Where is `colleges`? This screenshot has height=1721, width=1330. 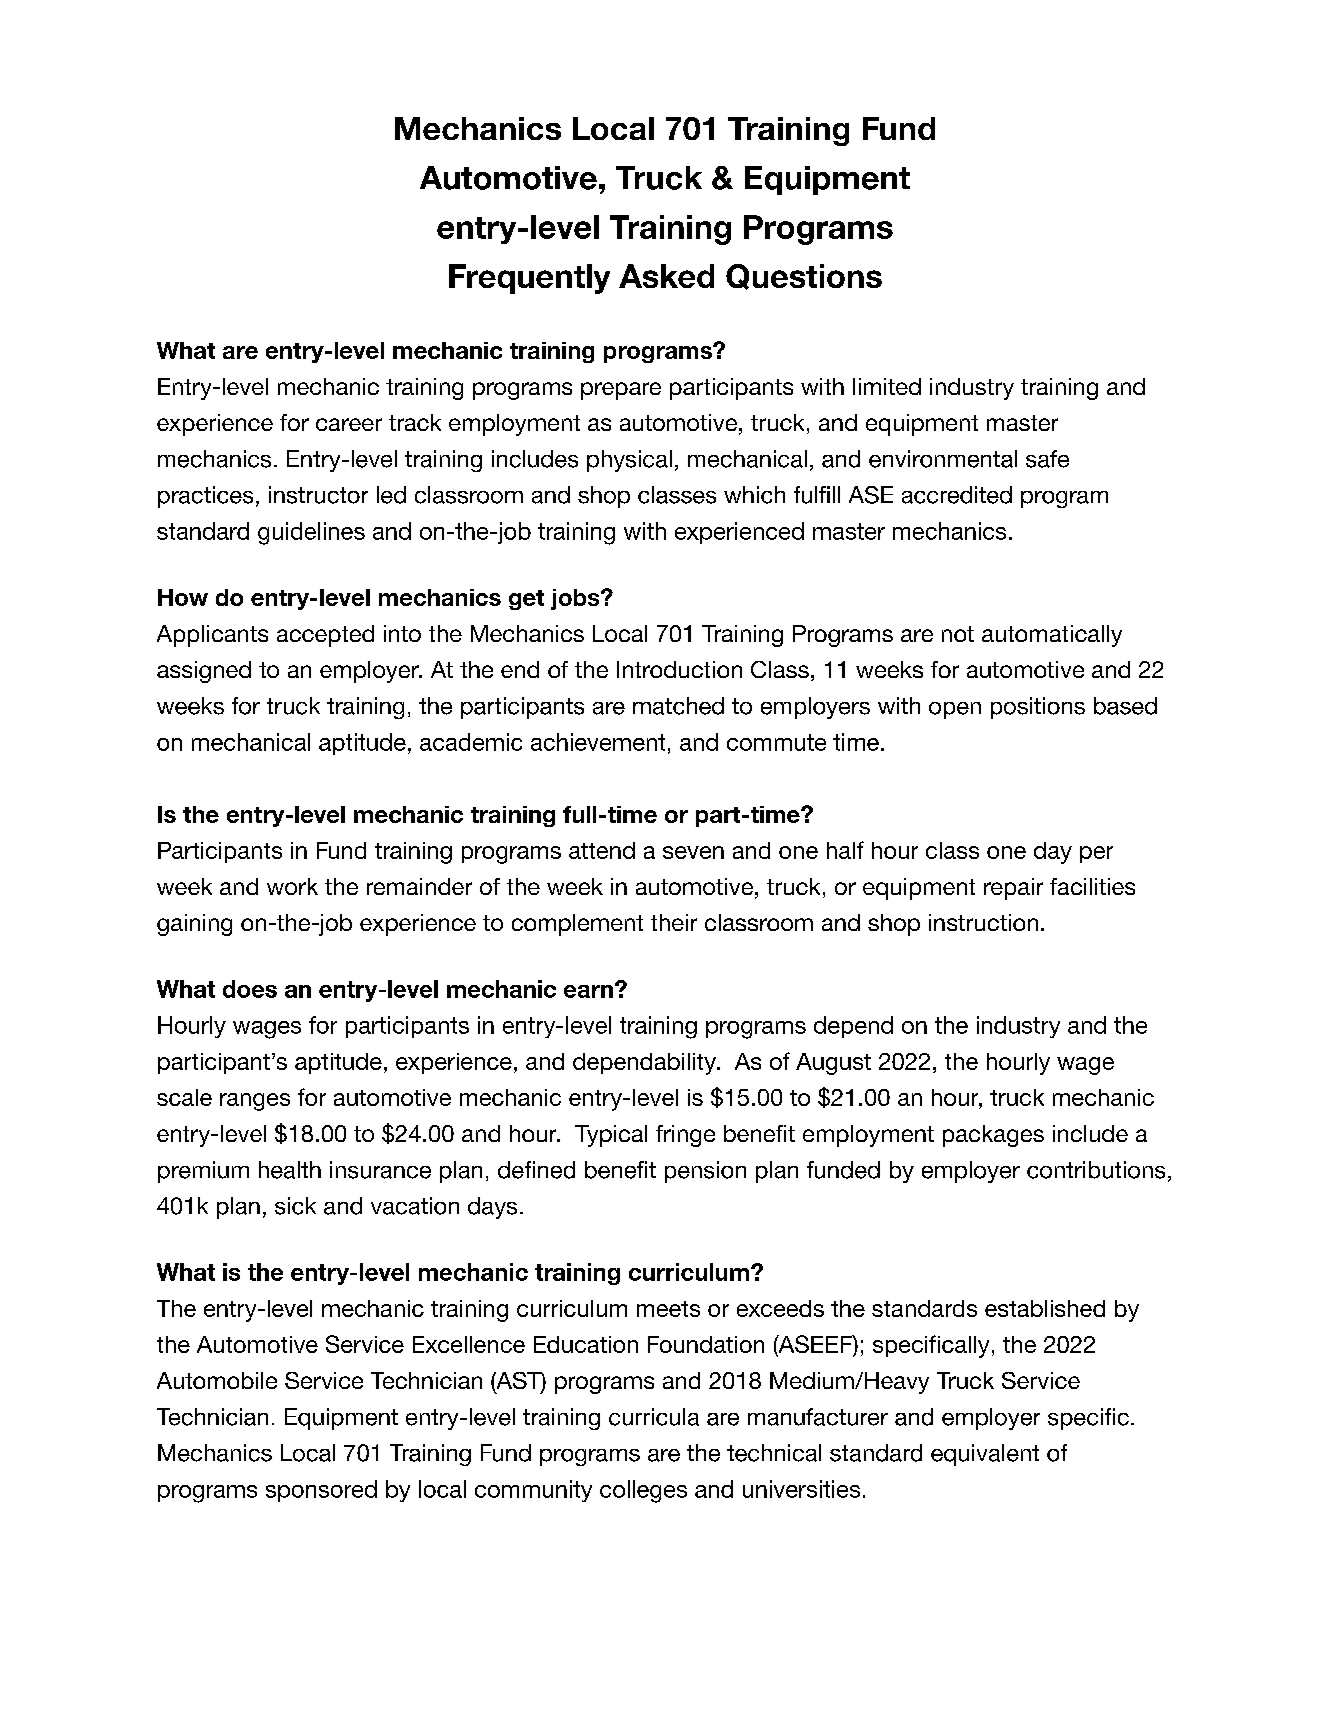 colleges is located at coordinates (643, 1491).
